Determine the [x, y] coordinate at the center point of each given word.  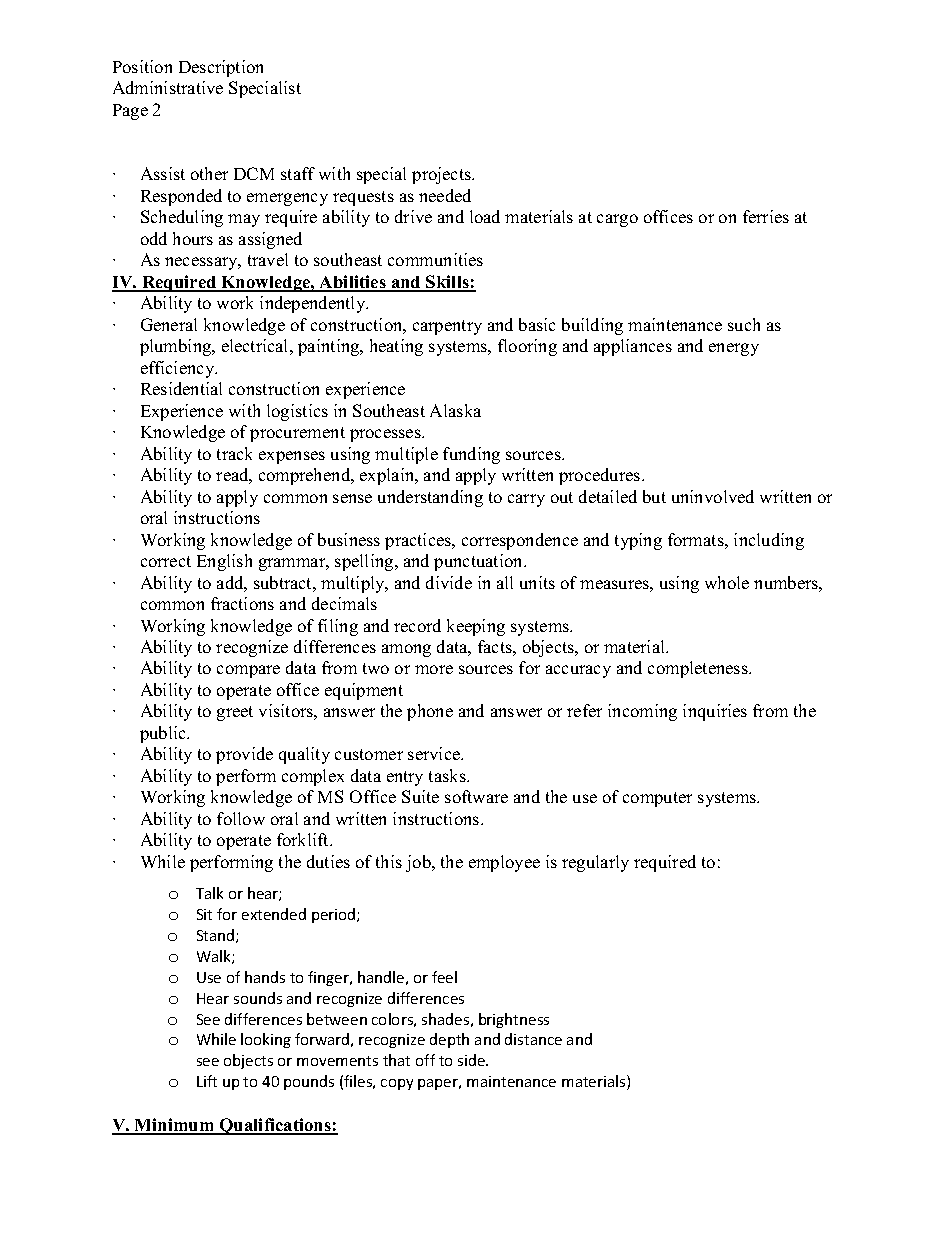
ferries [766, 216]
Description [221, 68]
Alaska [455, 410]
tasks [448, 775]
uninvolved [713, 496]
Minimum [175, 1126]
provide [244, 755]
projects [443, 175]
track [234, 453]
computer [657, 799]
